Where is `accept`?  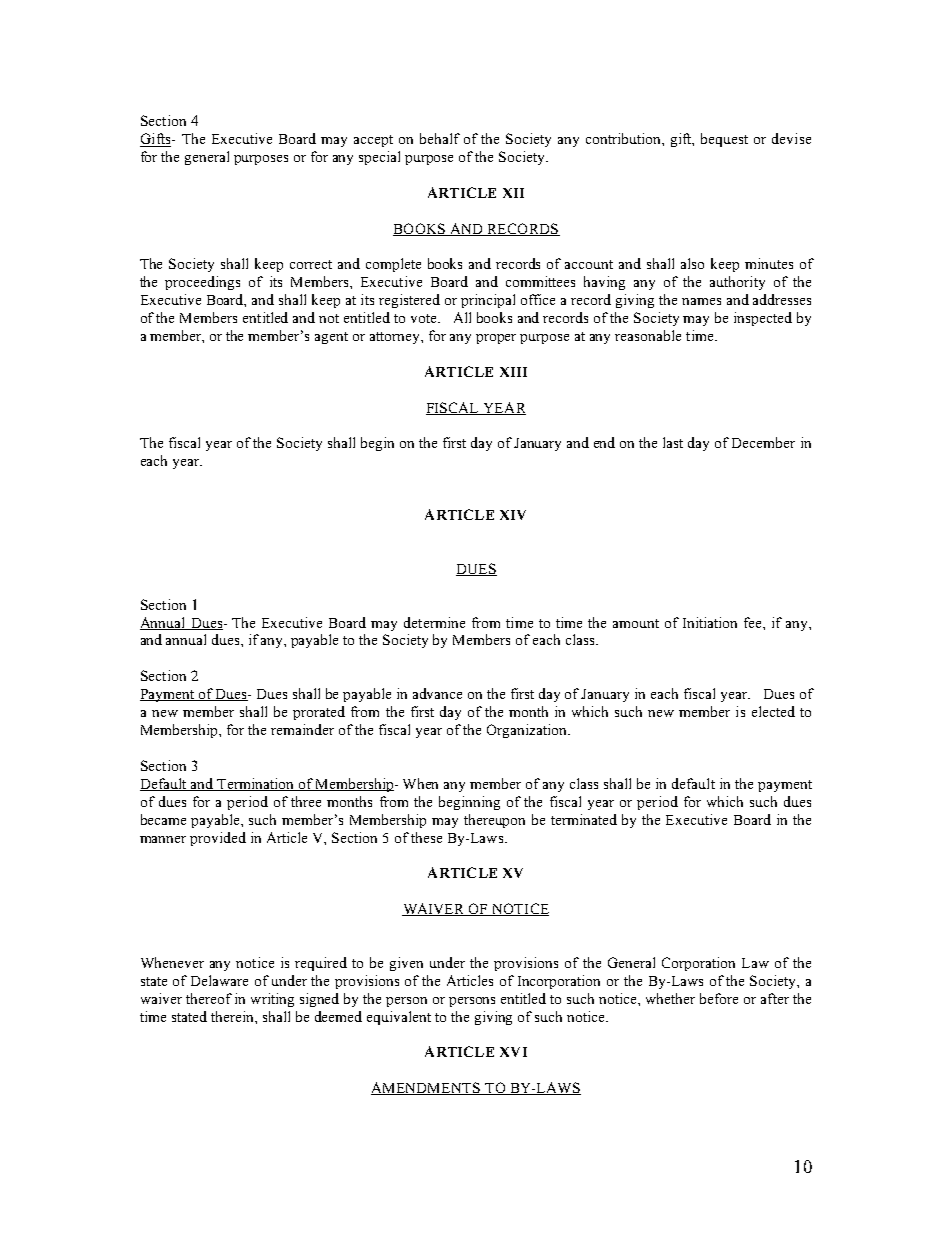 accept is located at coordinates (373, 141).
